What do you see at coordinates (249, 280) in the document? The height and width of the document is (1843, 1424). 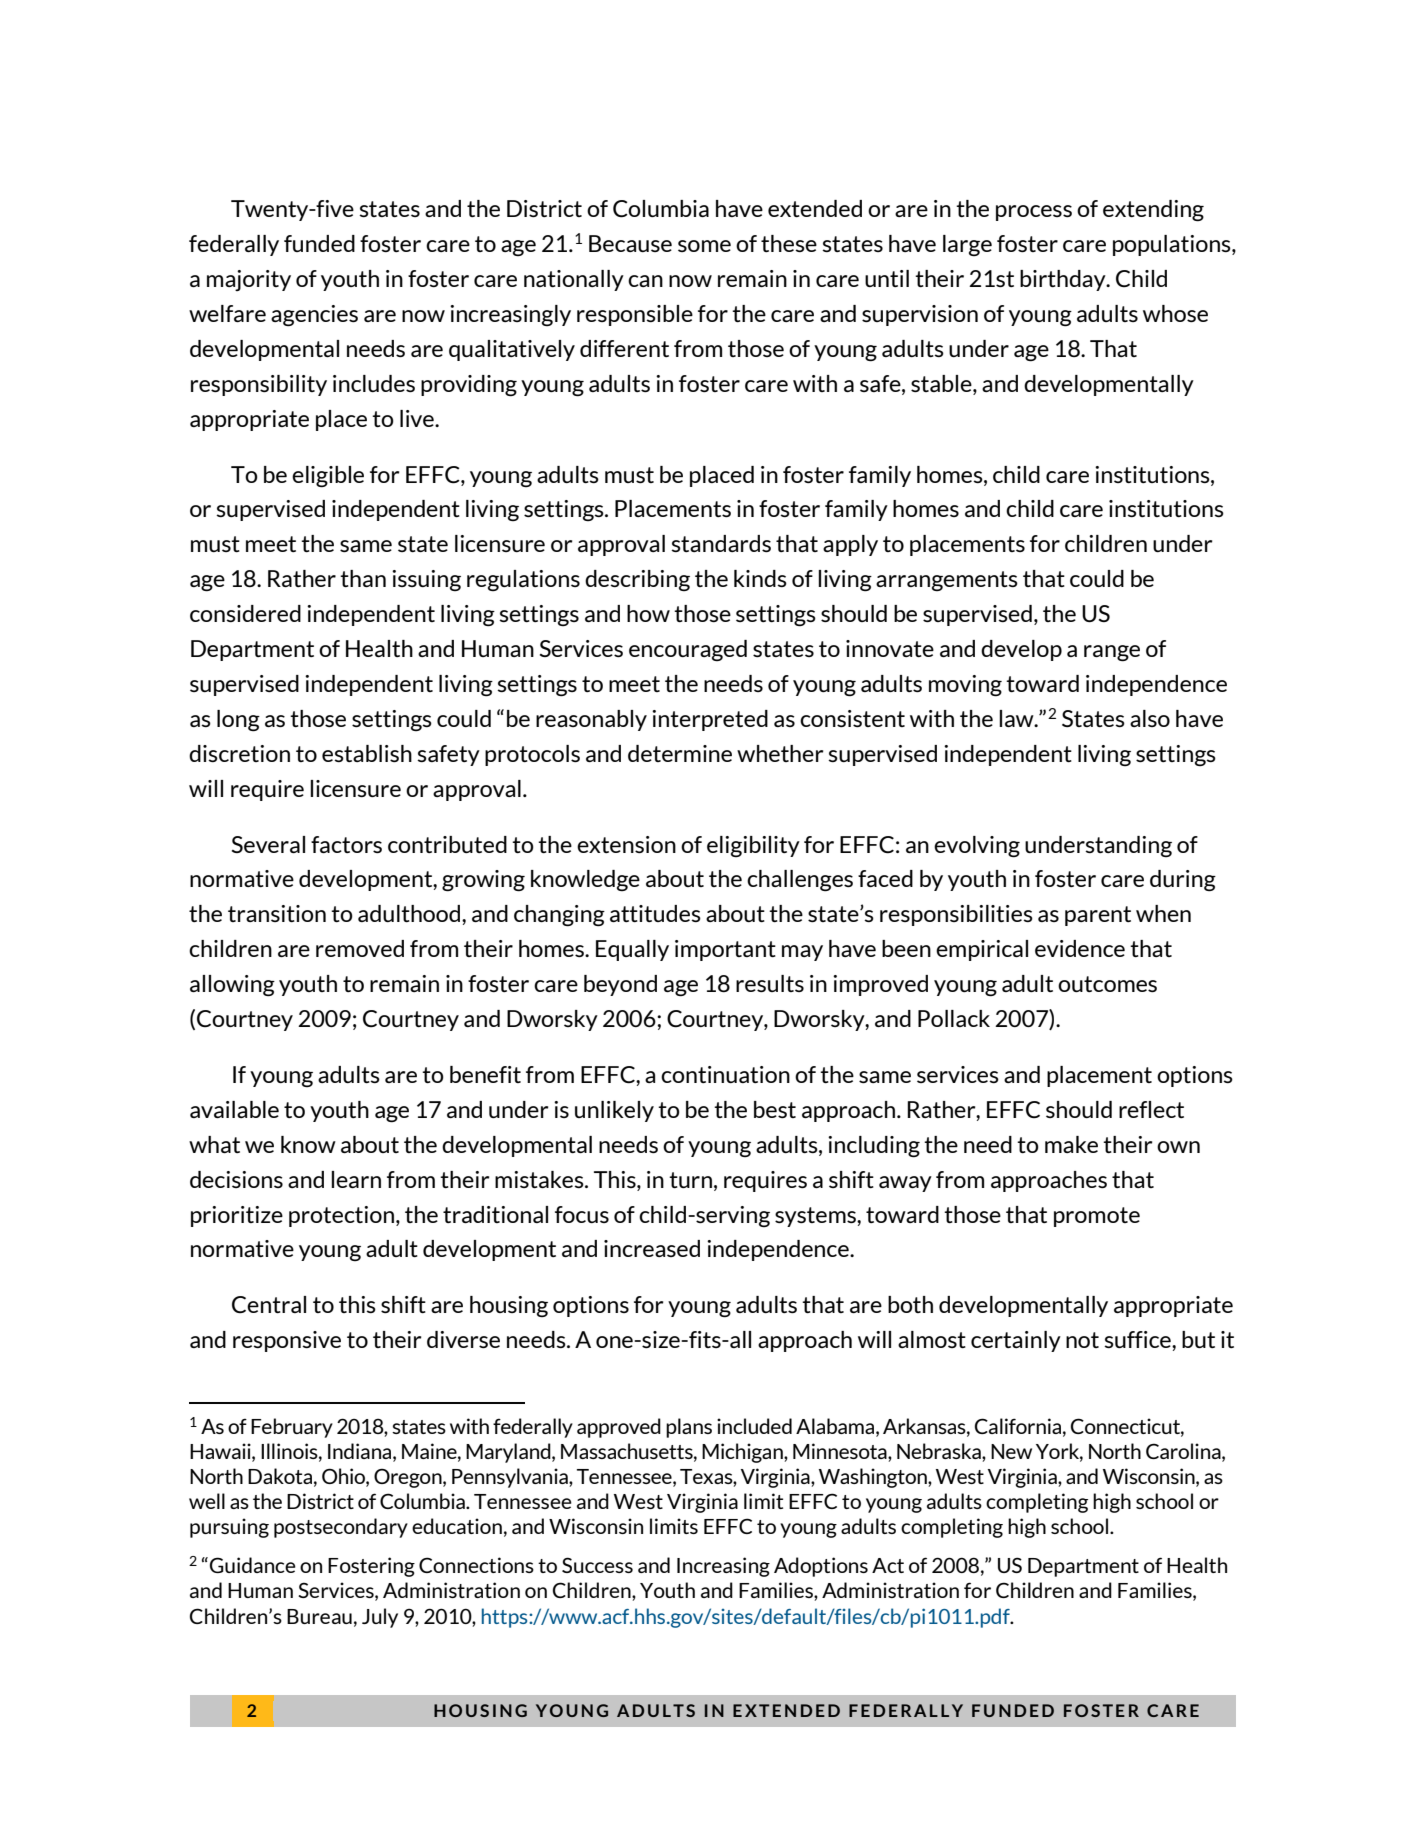 I see `majority` at bounding box center [249, 280].
